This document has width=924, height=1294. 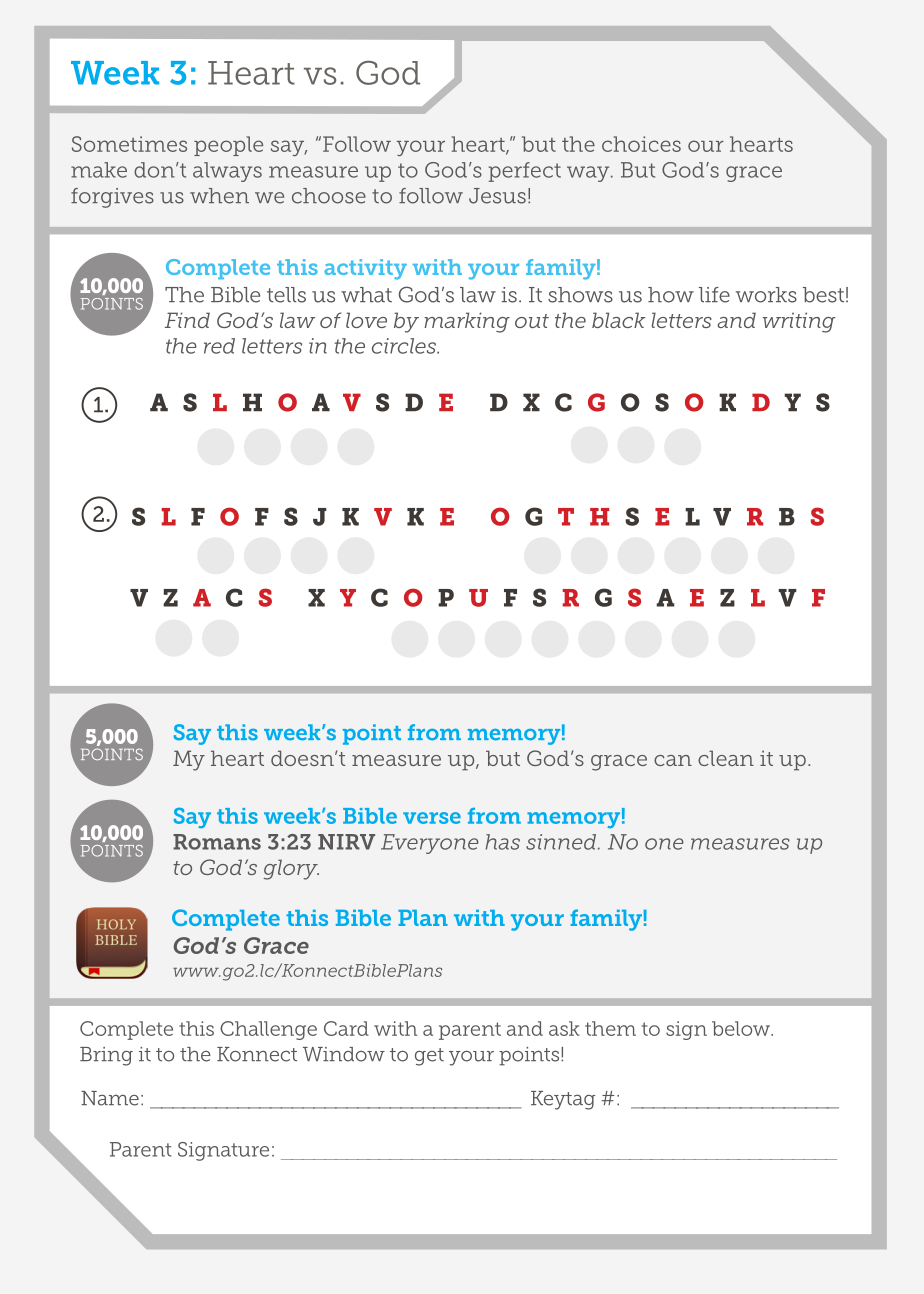 I want to click on Bring, so click(x=106, y=1056).
